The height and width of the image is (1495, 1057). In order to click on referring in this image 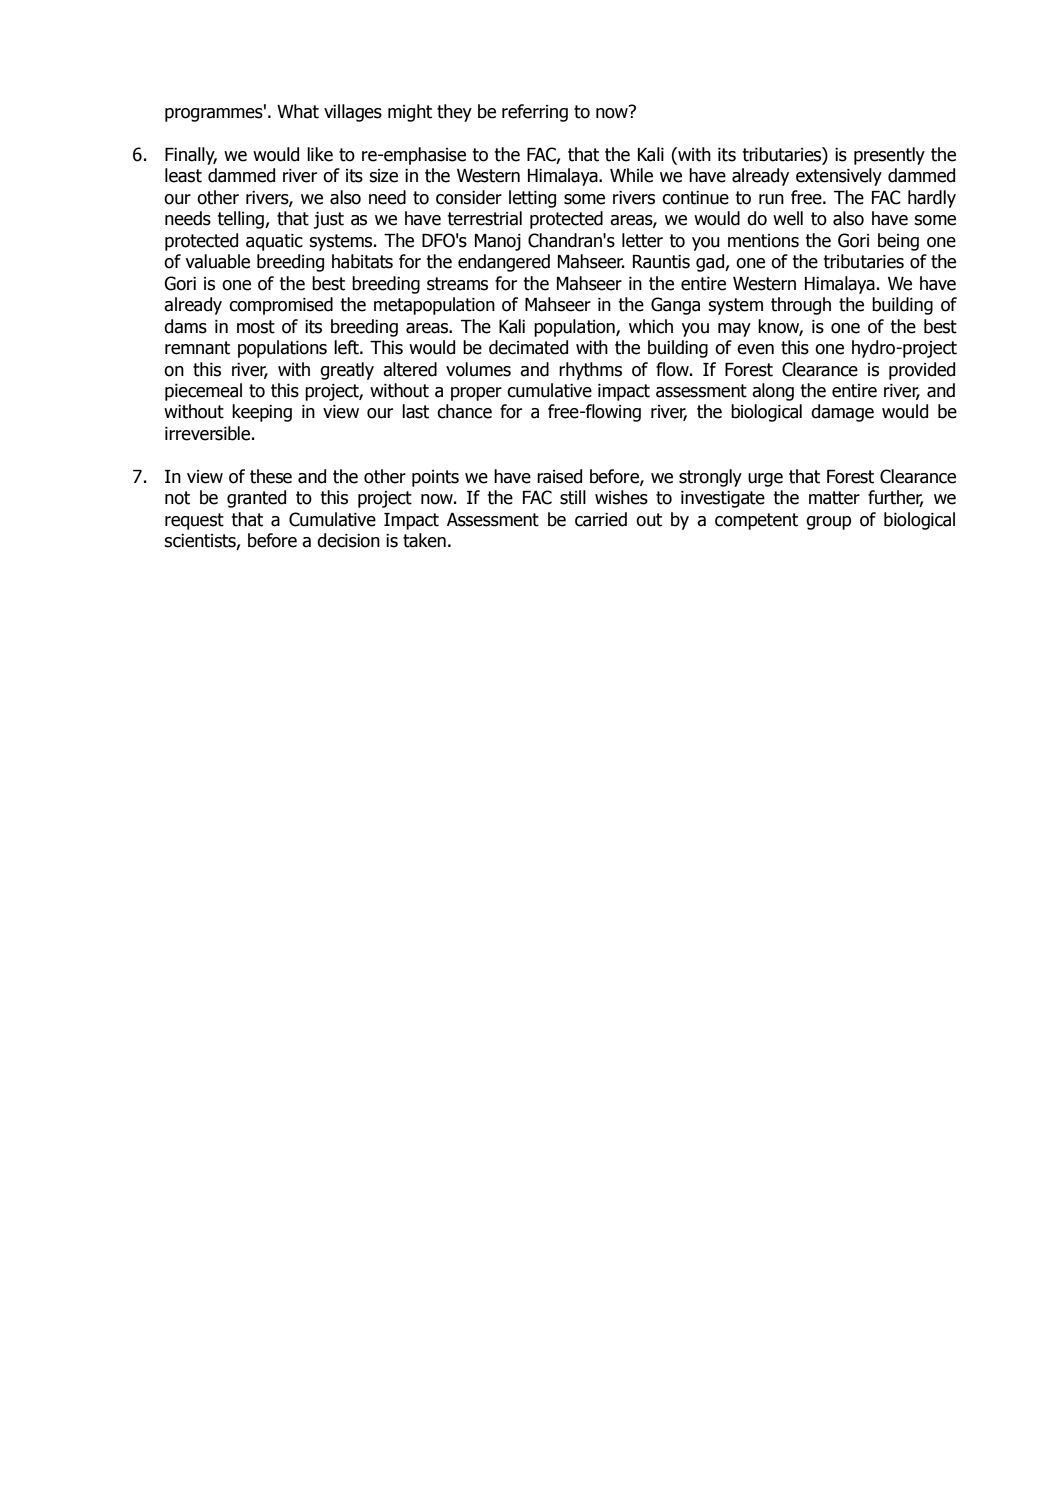, I will do `click(535, 113)`.
